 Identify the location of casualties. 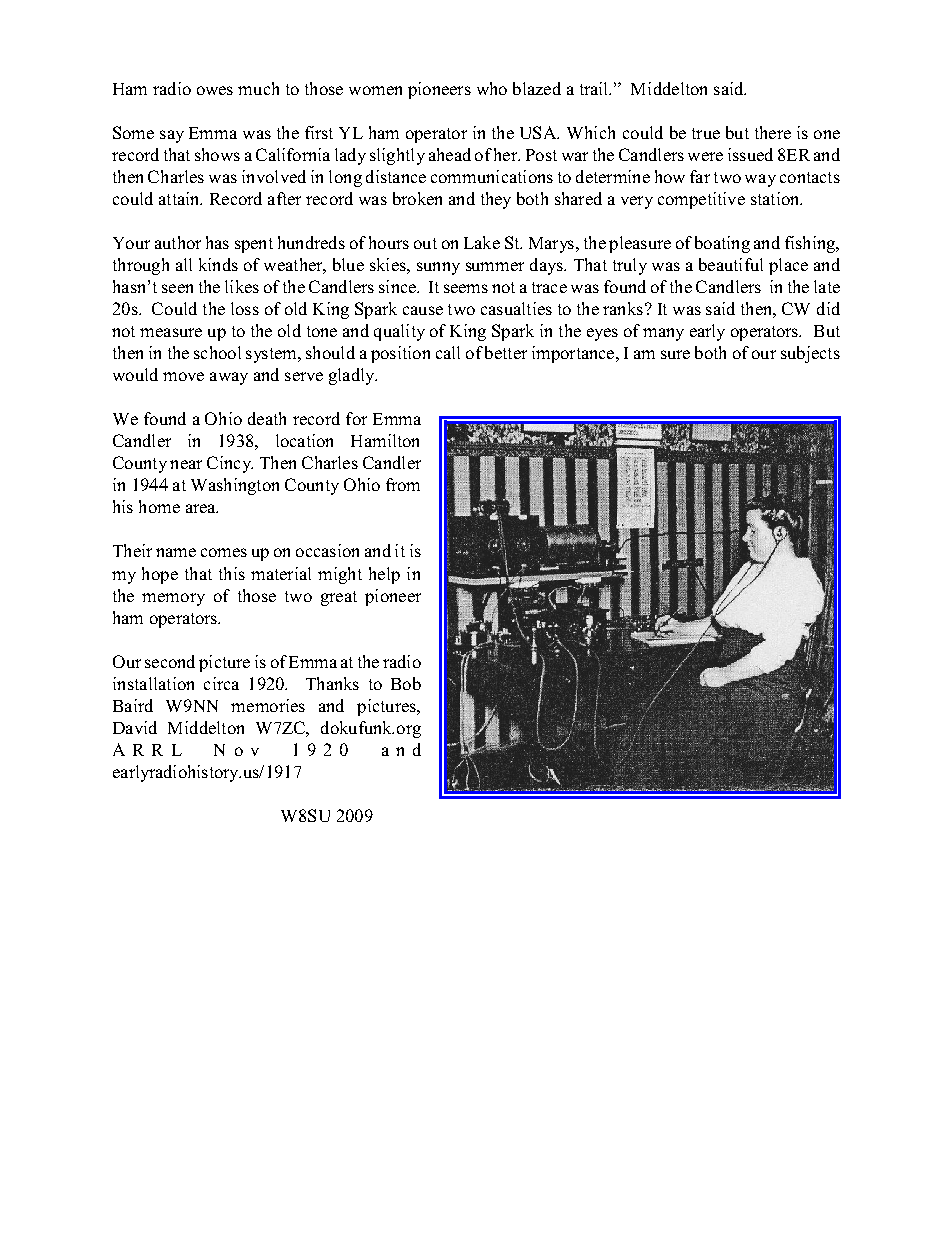
(516, 308).
